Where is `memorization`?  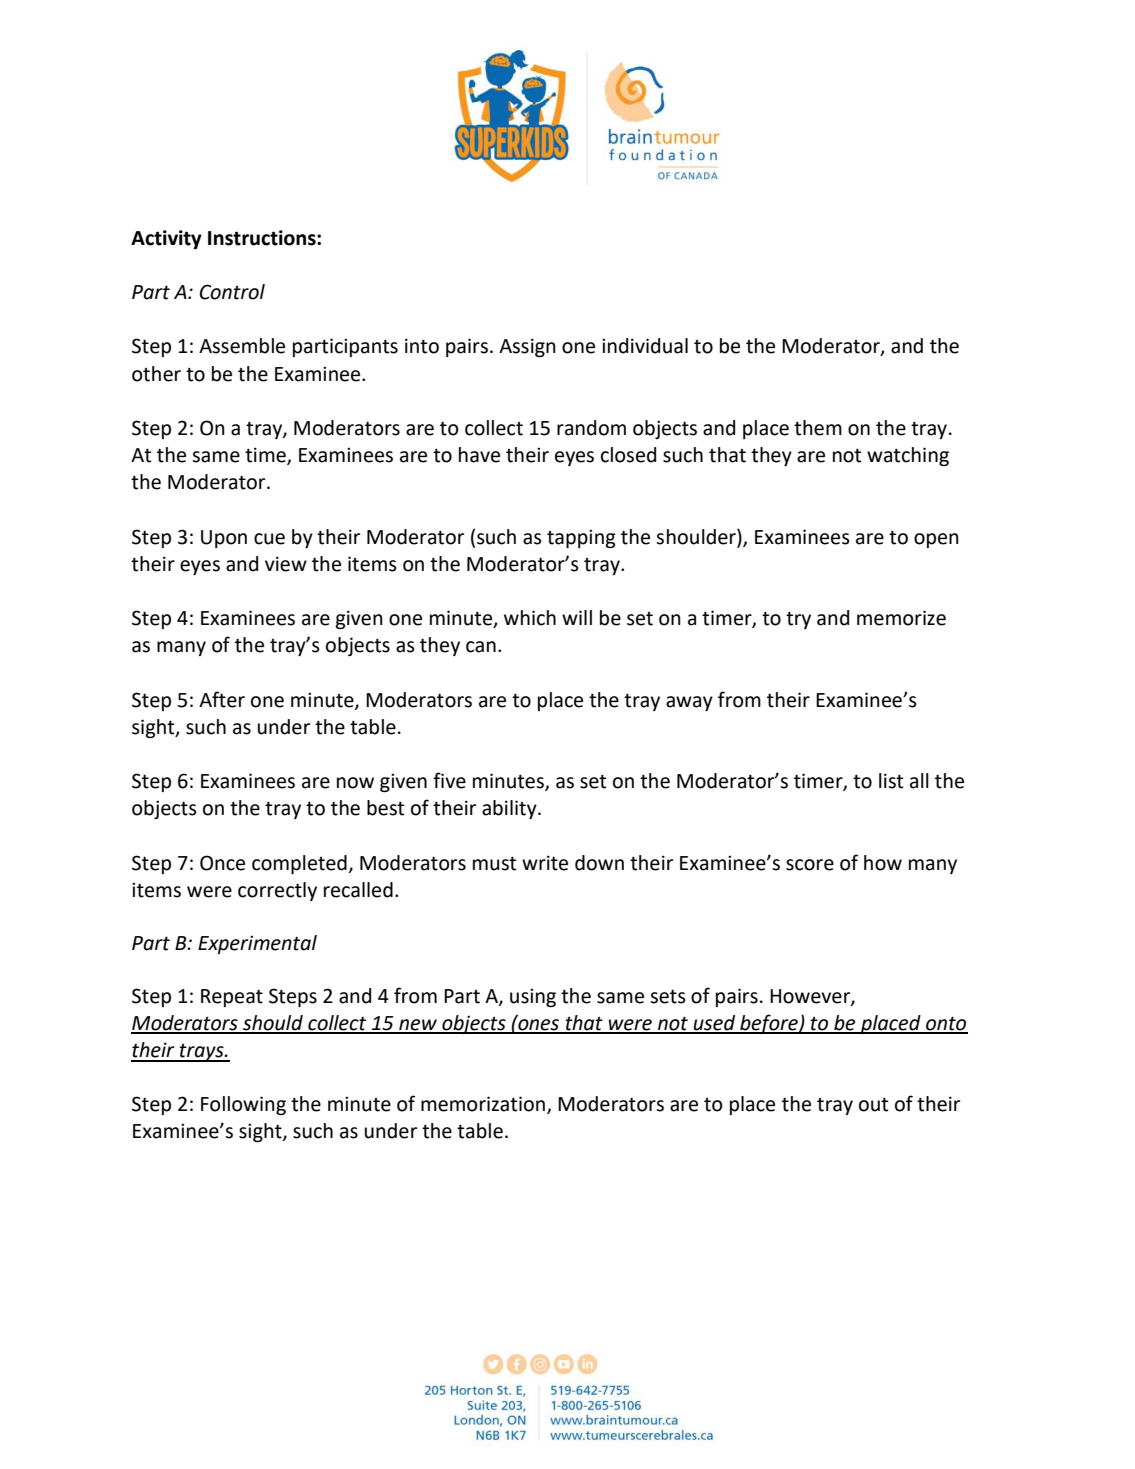
memorization is located at coordinates (483, 1104).
